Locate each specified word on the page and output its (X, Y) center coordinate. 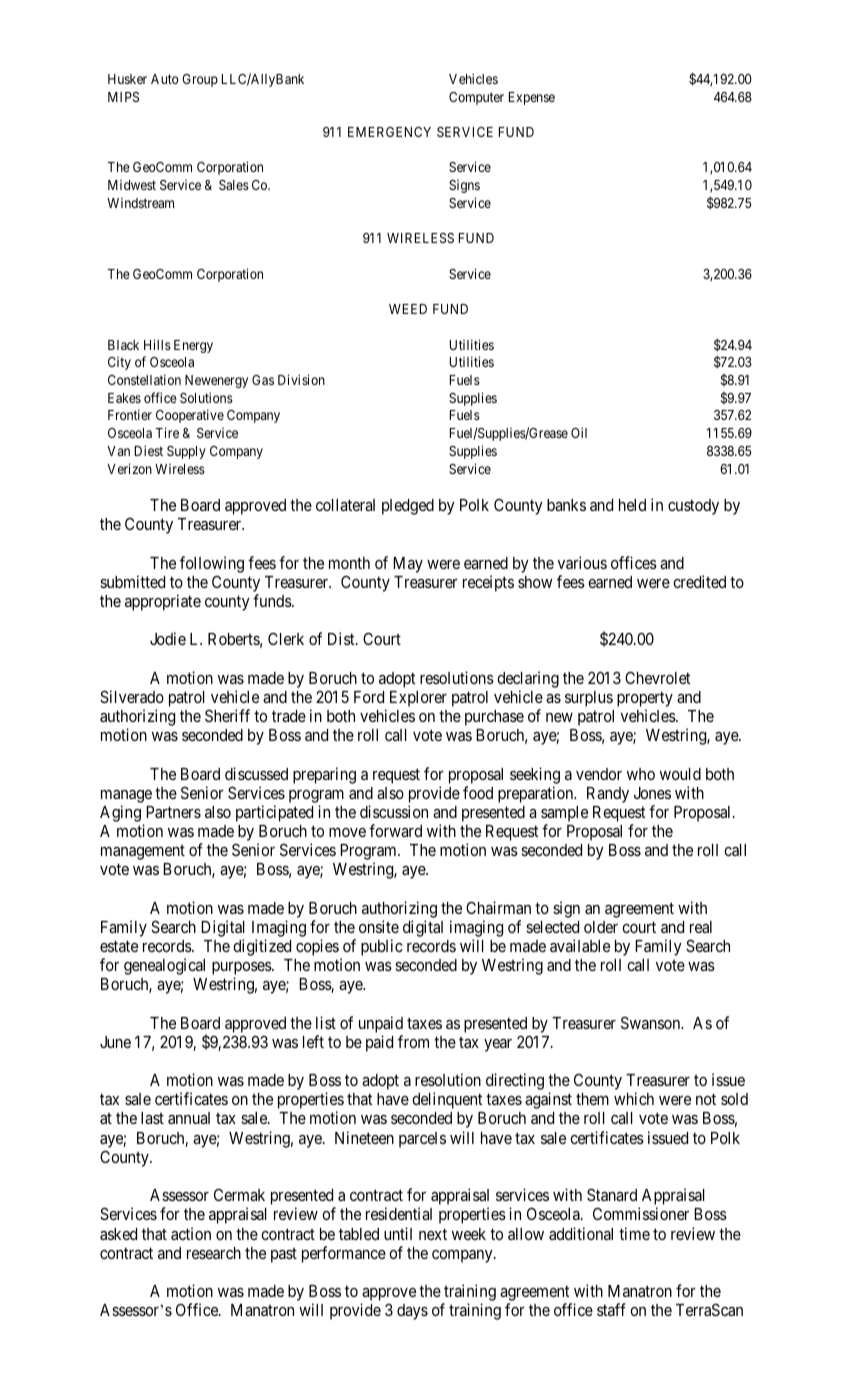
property (645, 700)
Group (200, 80)
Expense (532, 98)
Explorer (418, 699)
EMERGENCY (389, 132)
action (191, 1233)
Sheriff (227, 715)
